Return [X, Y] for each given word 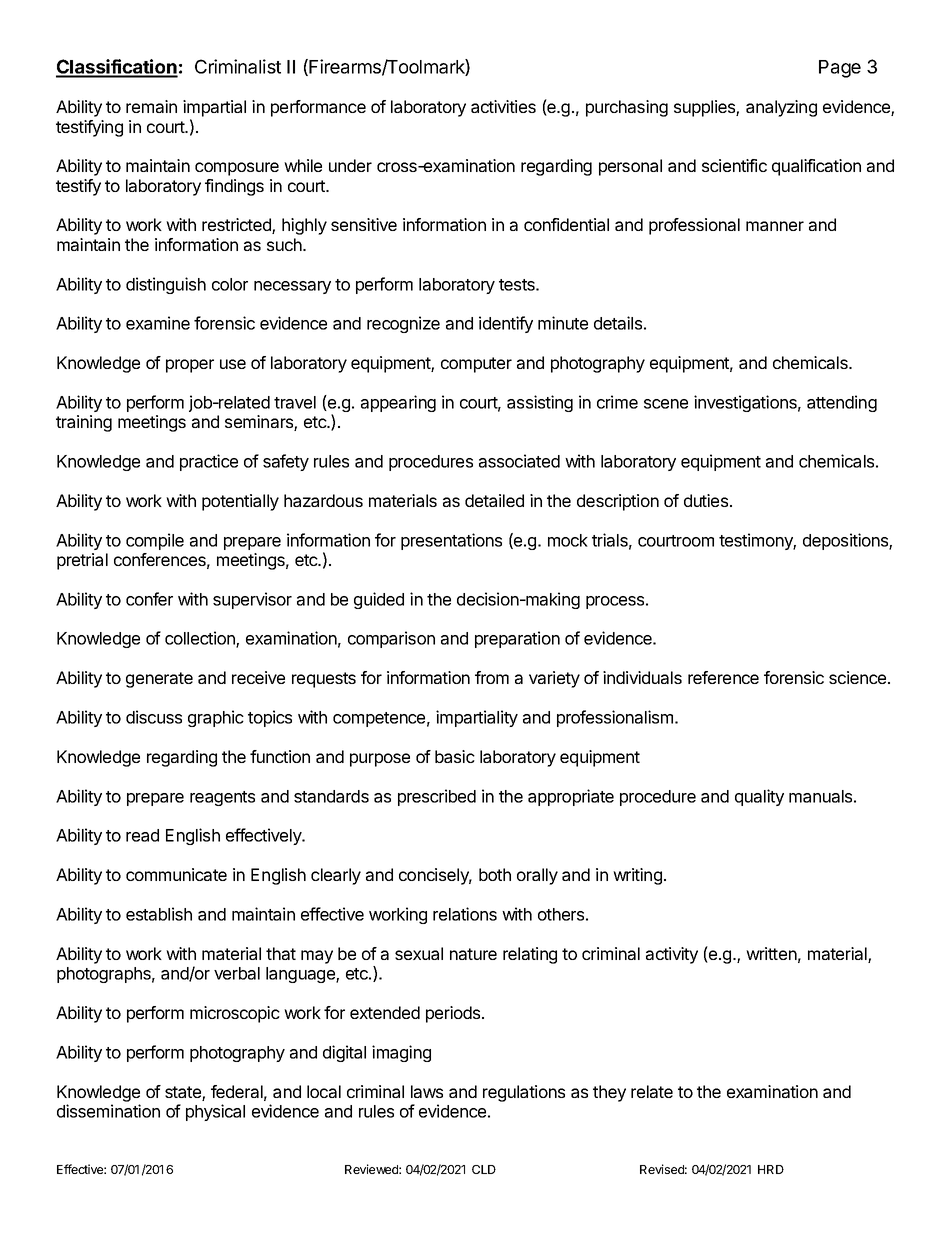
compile [155, 541]
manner [775, 226]
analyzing [781, 108]
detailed [494, 500]
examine [158, 323]
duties [706, 500]
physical [215, 1112]
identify [506, 324]
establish [159, 914]
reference [723, 677]
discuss [154, 717]
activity [672, 955]
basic [455, 756]
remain [151, 106]
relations [465, 914]
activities [503, 106]
